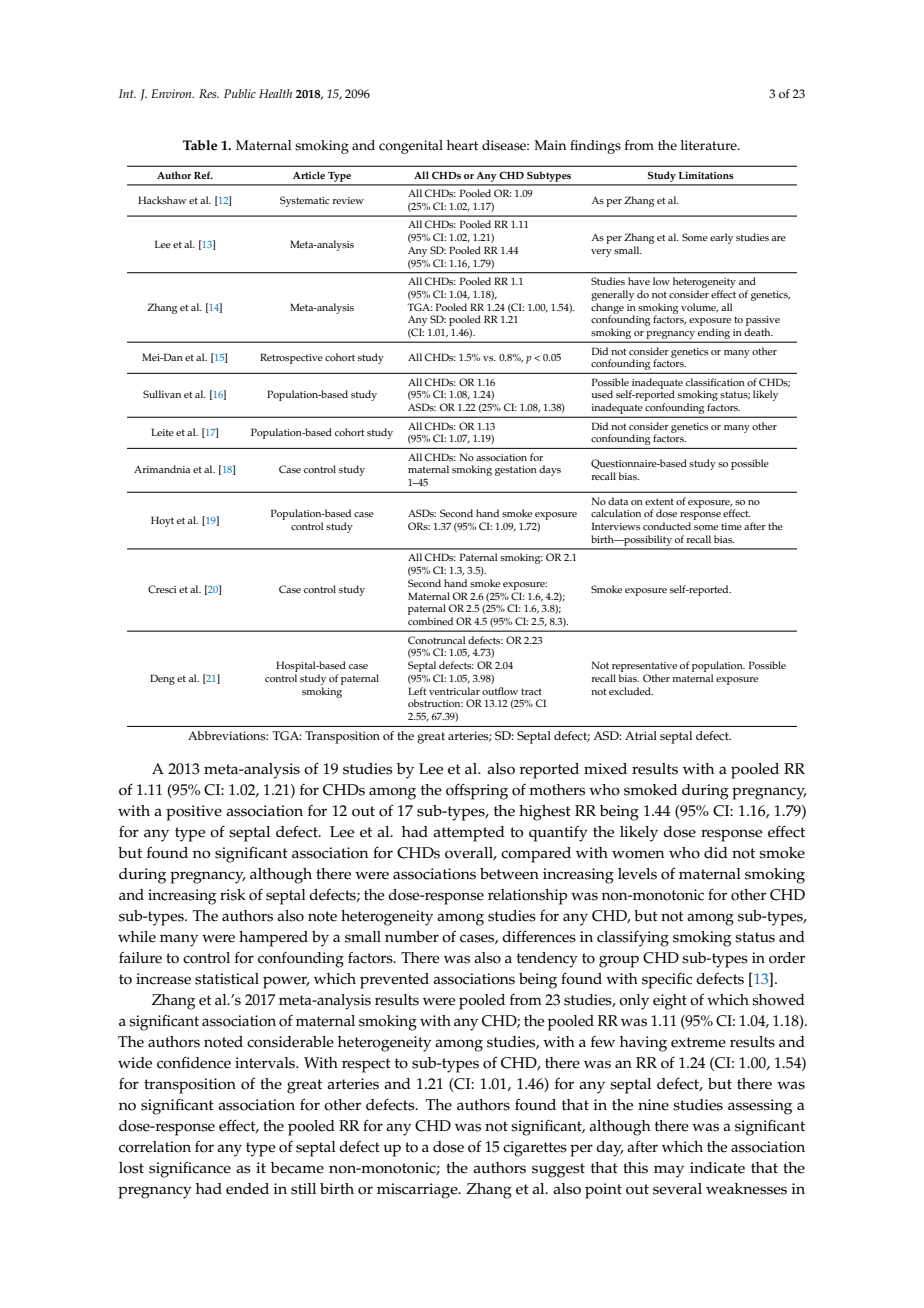 This page has height=1308, width=924. Describe the element at coordinates (717, 1168) in the page. I see `indicate` at that location.
